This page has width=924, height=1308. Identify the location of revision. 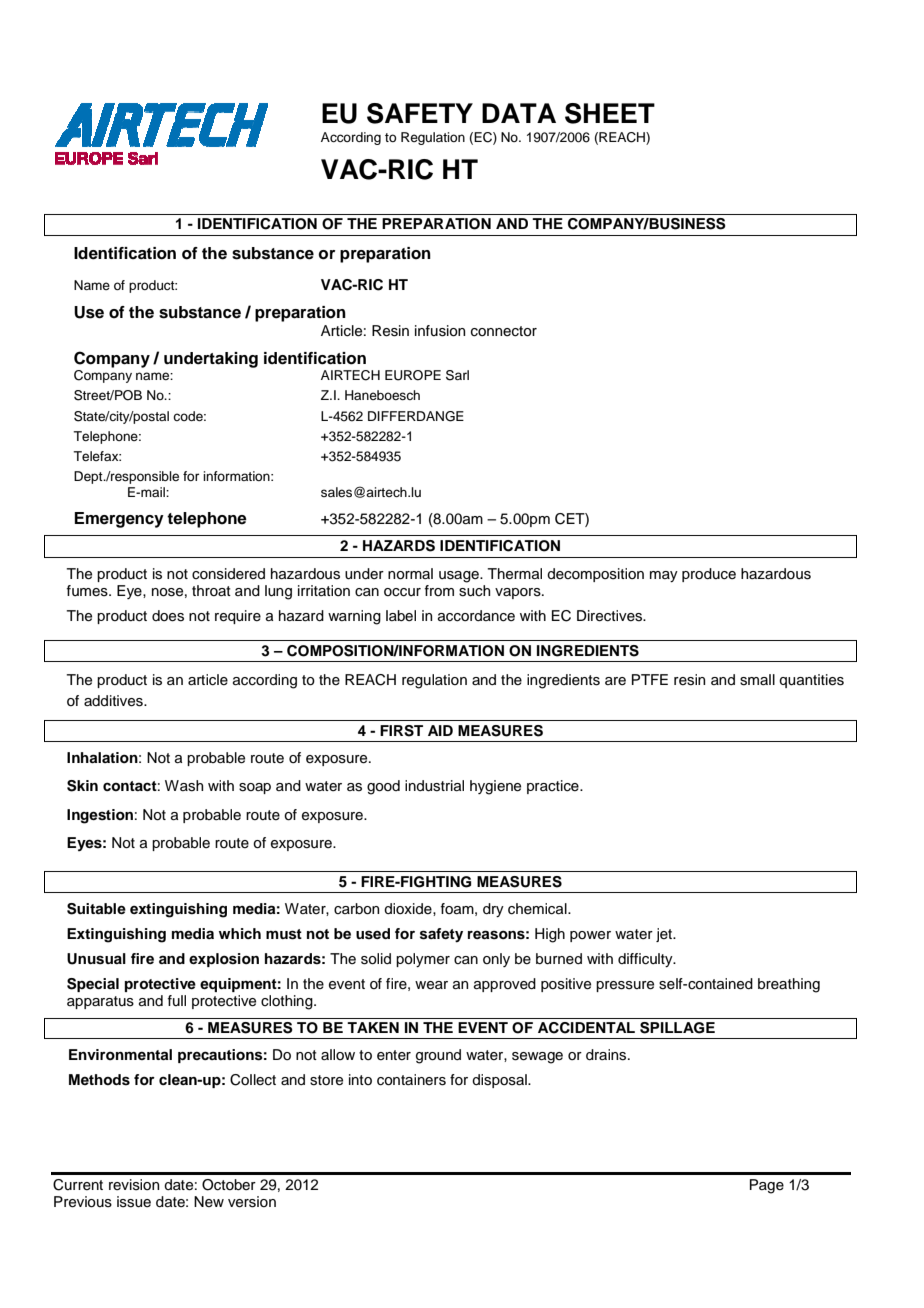
(134, 1185).
